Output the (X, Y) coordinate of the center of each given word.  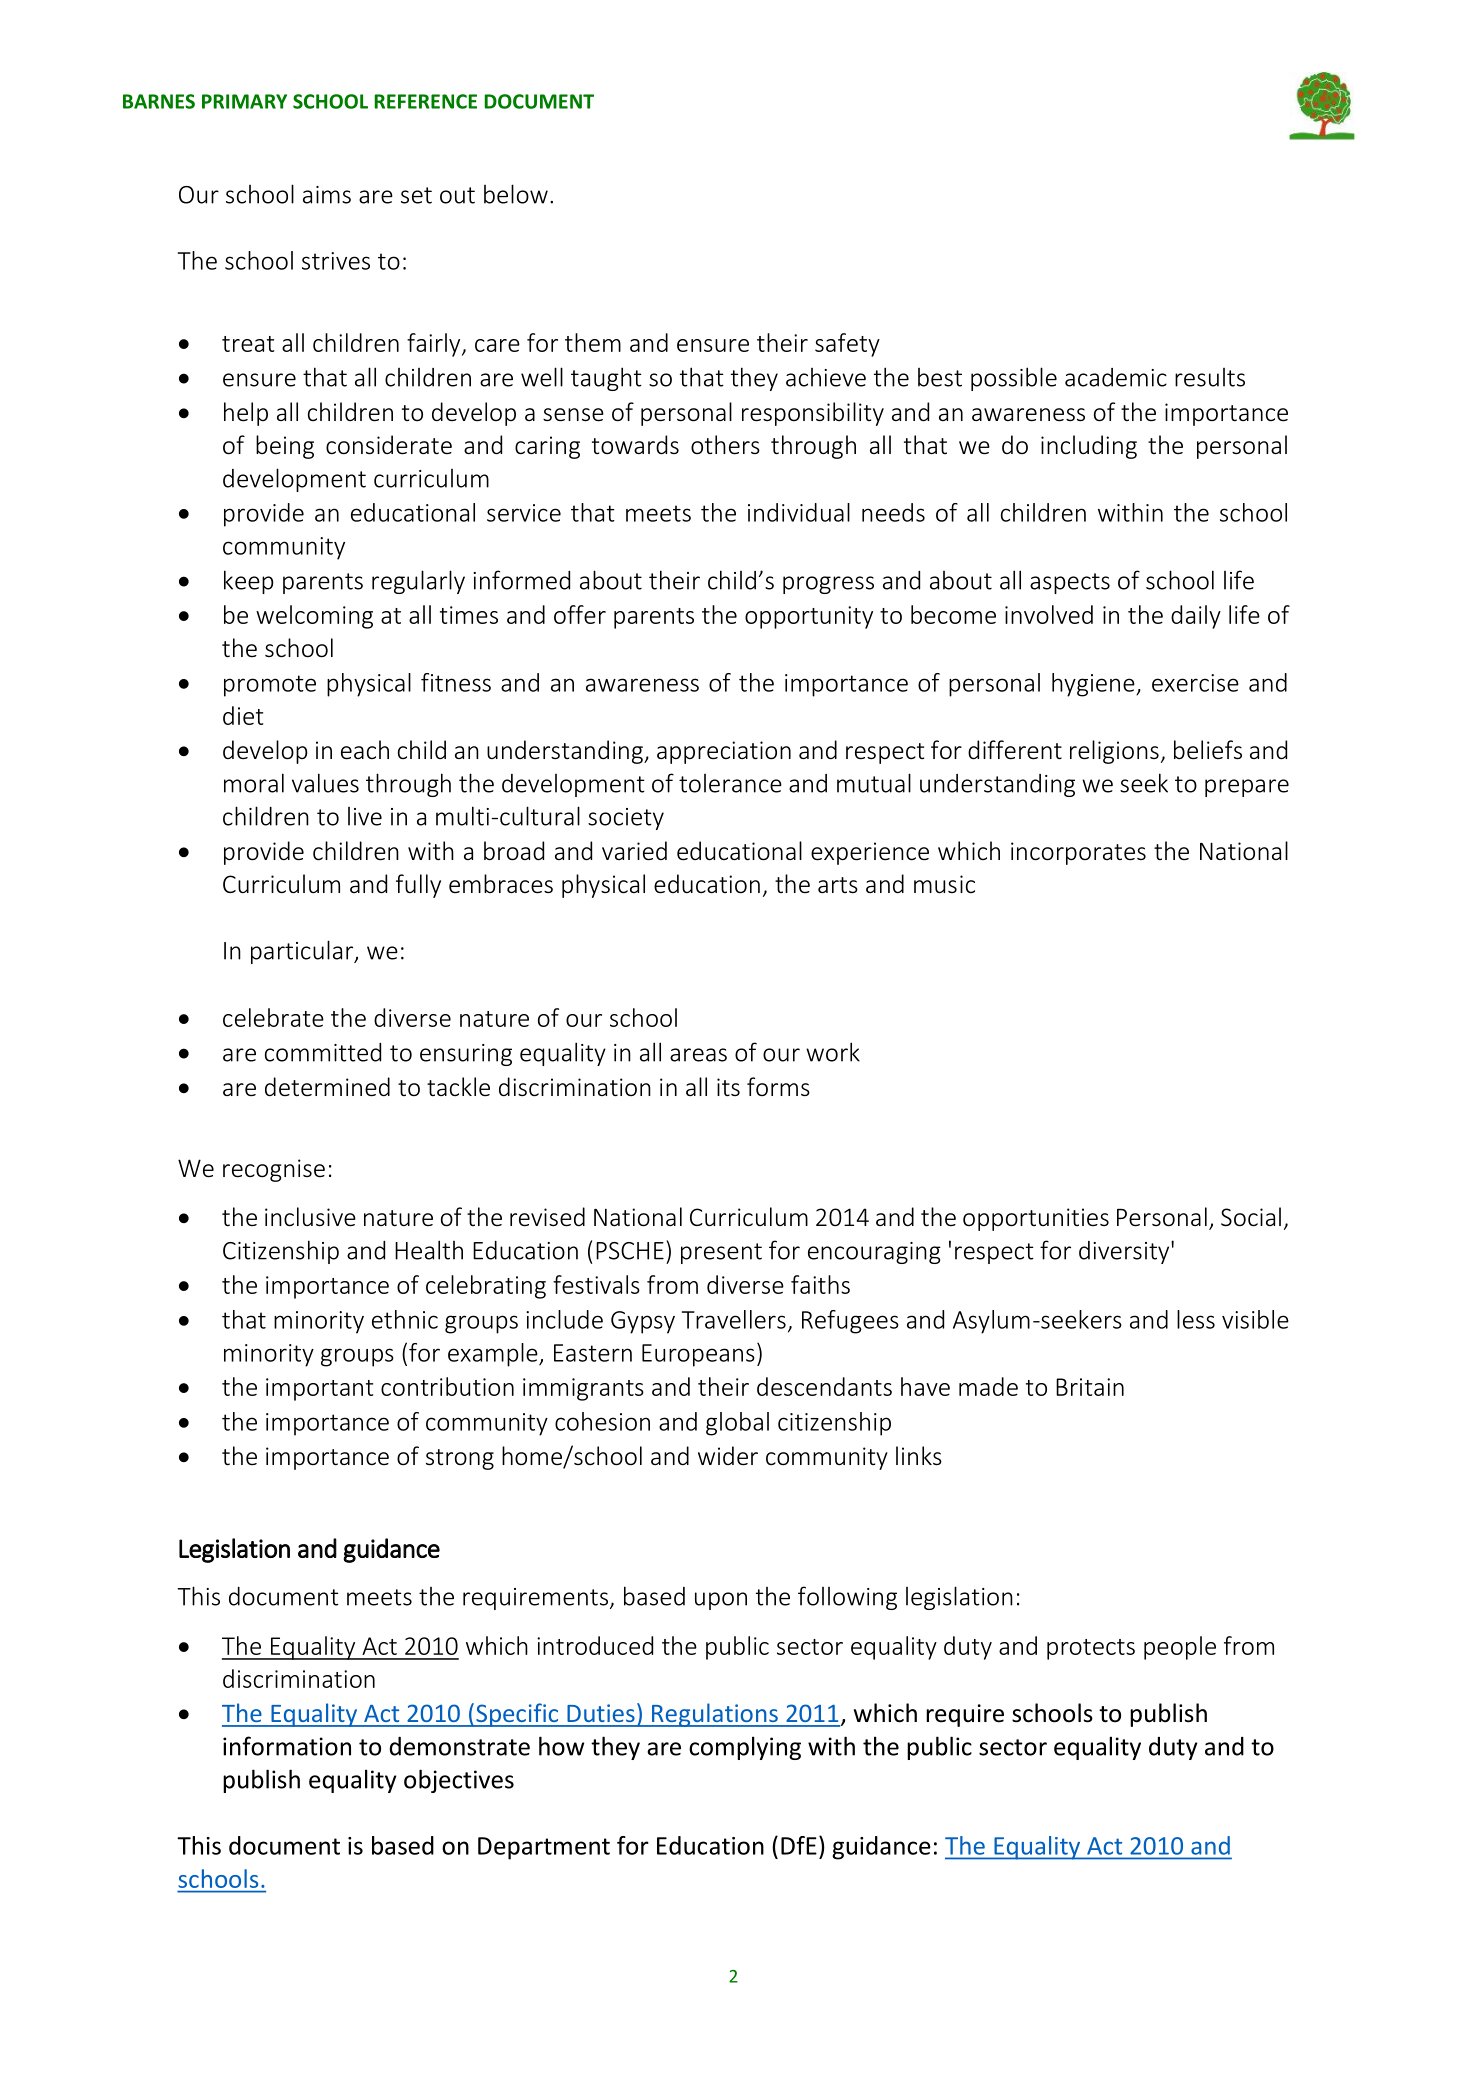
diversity (1125, 1252)
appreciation (724, 752)
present (721, 1253)
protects (1091, 1649)
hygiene (1094, 685)
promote (270, 686)
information (287, 1746)
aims (327, 195)
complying (745, 1748)
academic (1116, 377)
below (516, 194)
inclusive (310, 1217)
